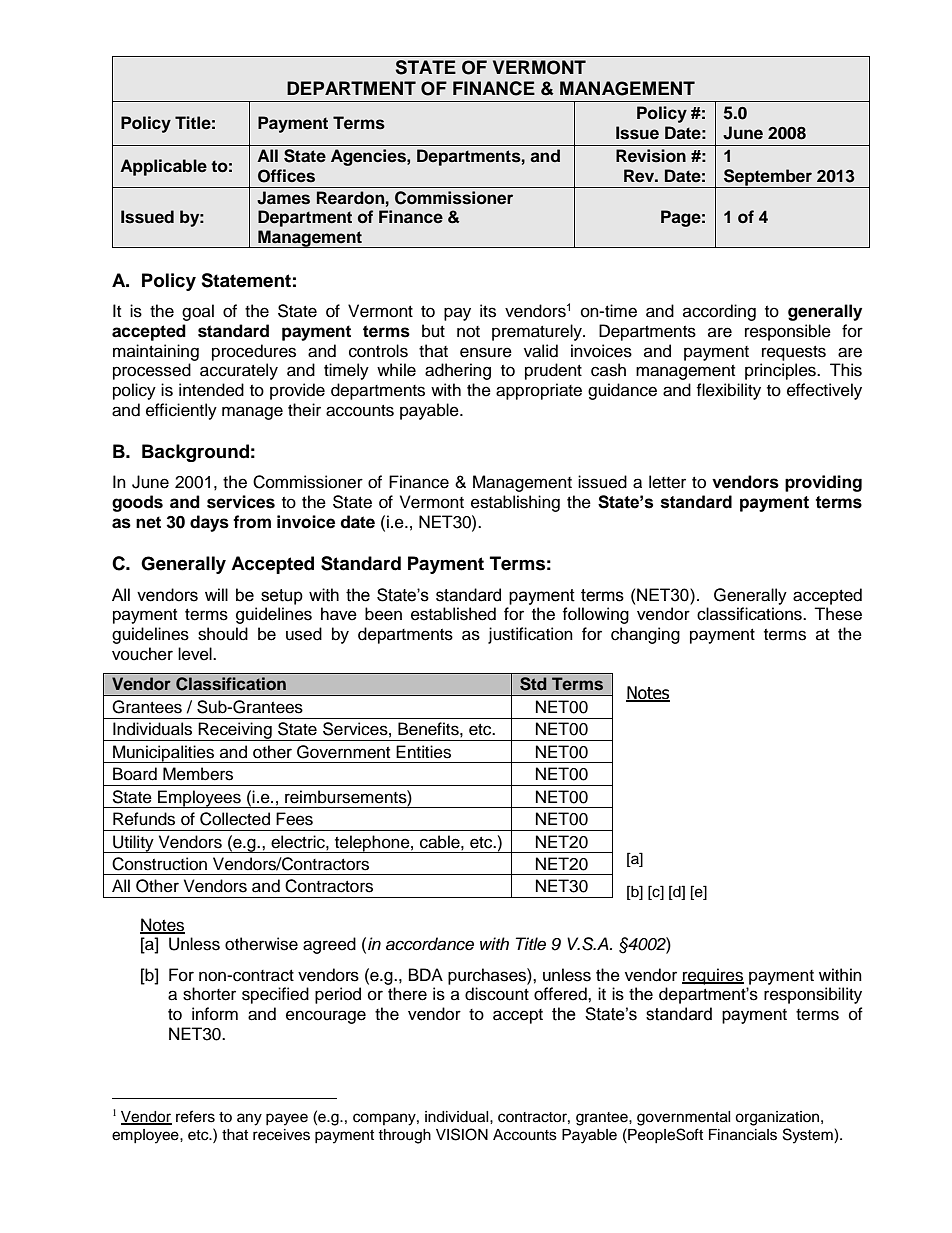 Image resolution: width=952 pixels, height=1233 pixels. What do you see at coordinates (433, 331) in the document?
I see `but` at bounding box center [433, 331].
